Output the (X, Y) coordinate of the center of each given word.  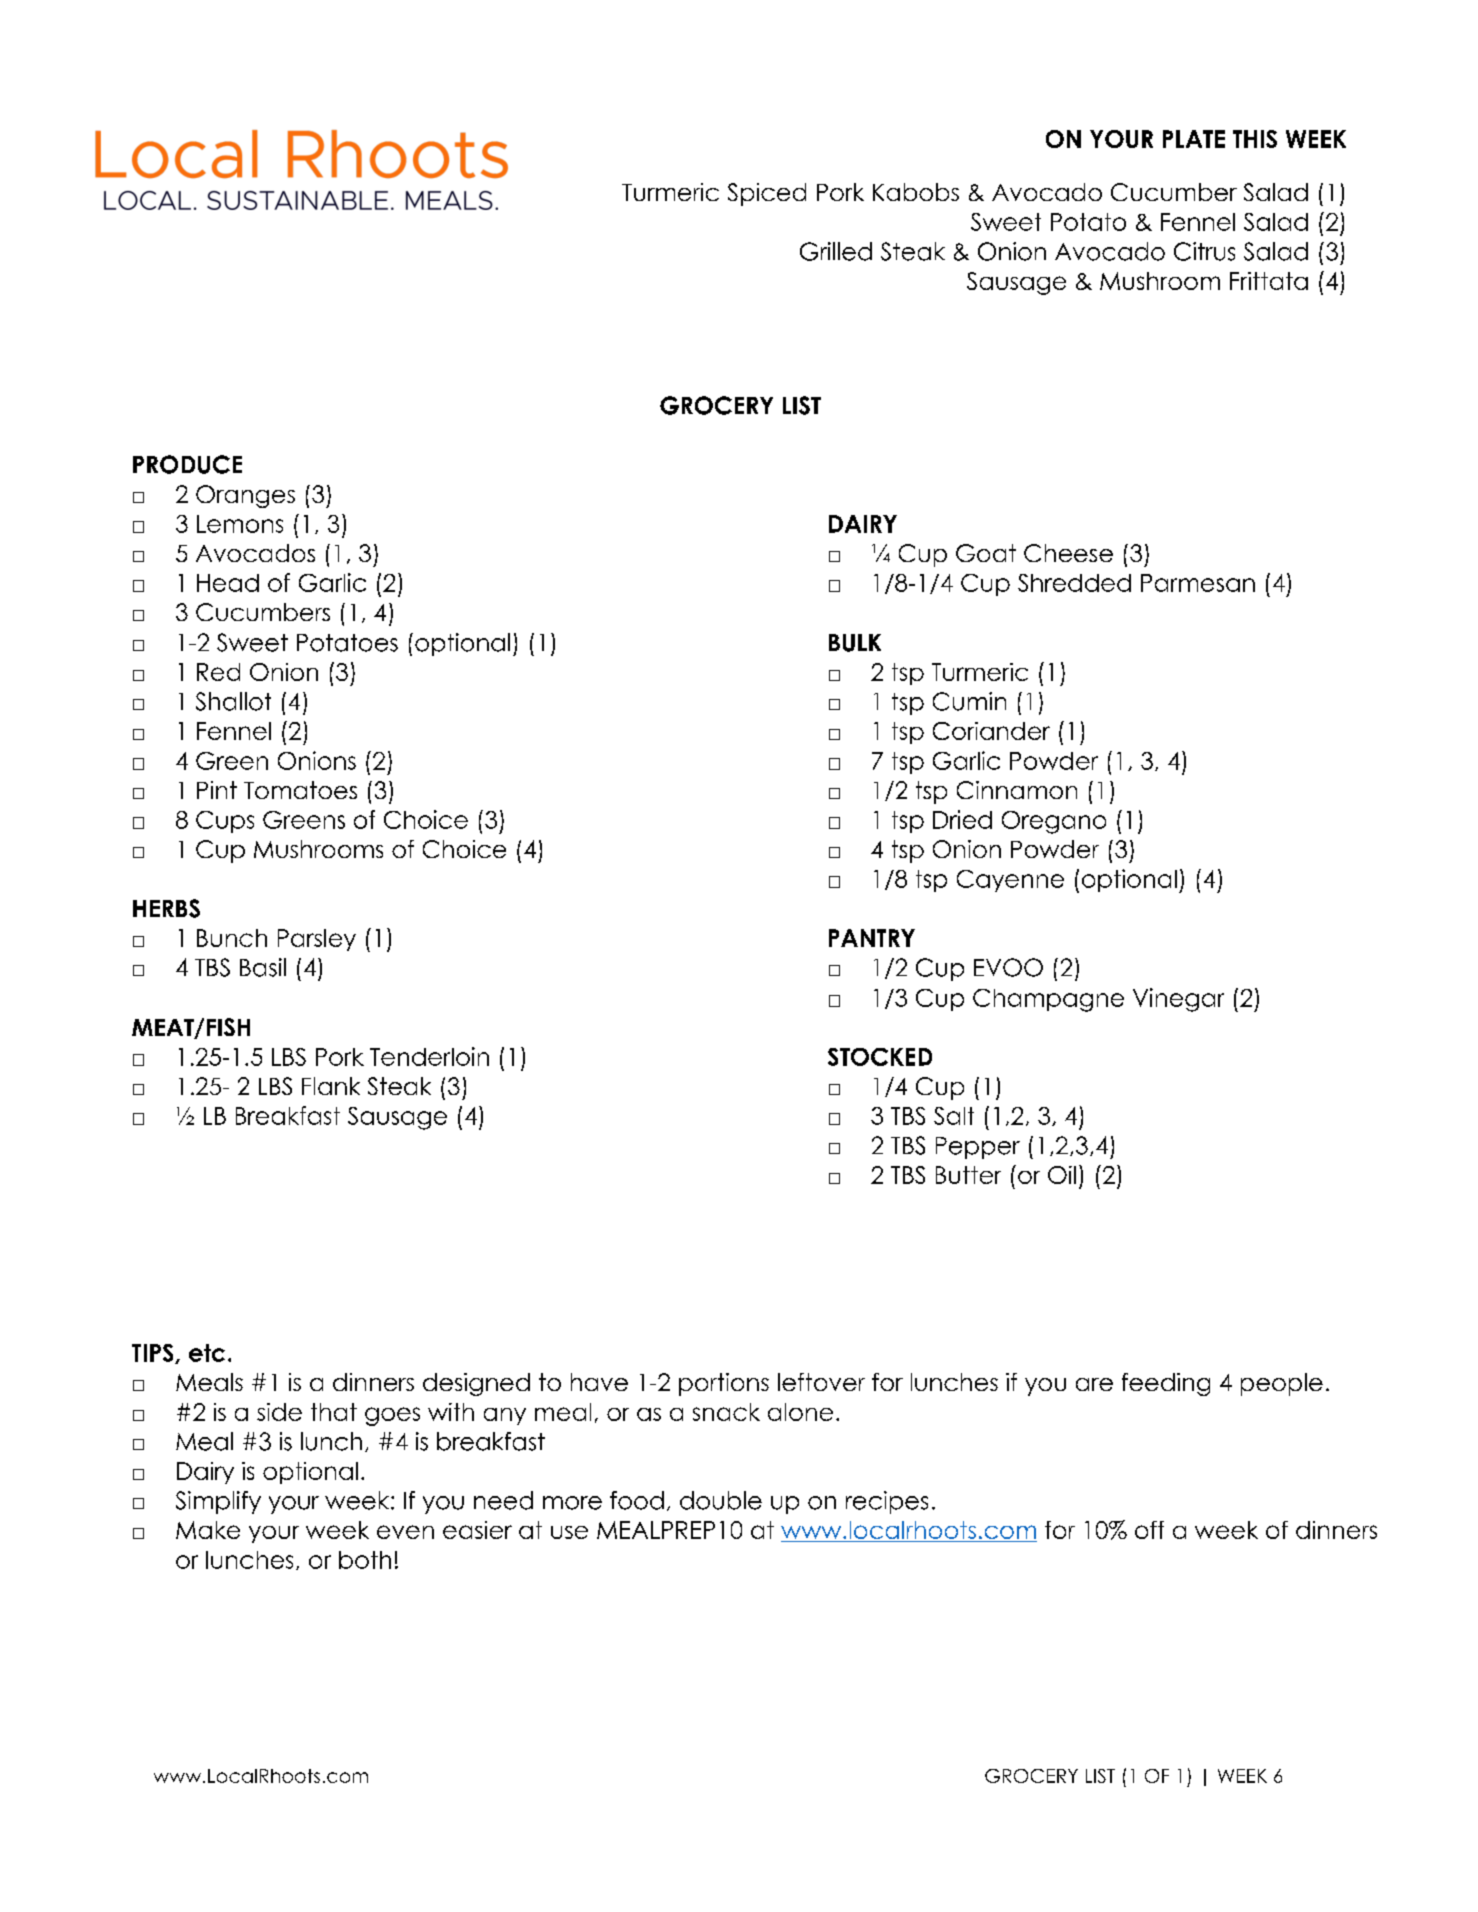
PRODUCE (187, 464)
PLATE (1194, 139)
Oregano (1054, 822)
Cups (225, 822)
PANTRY (872, 938)
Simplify (218, 1502)
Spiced (767, 194)
